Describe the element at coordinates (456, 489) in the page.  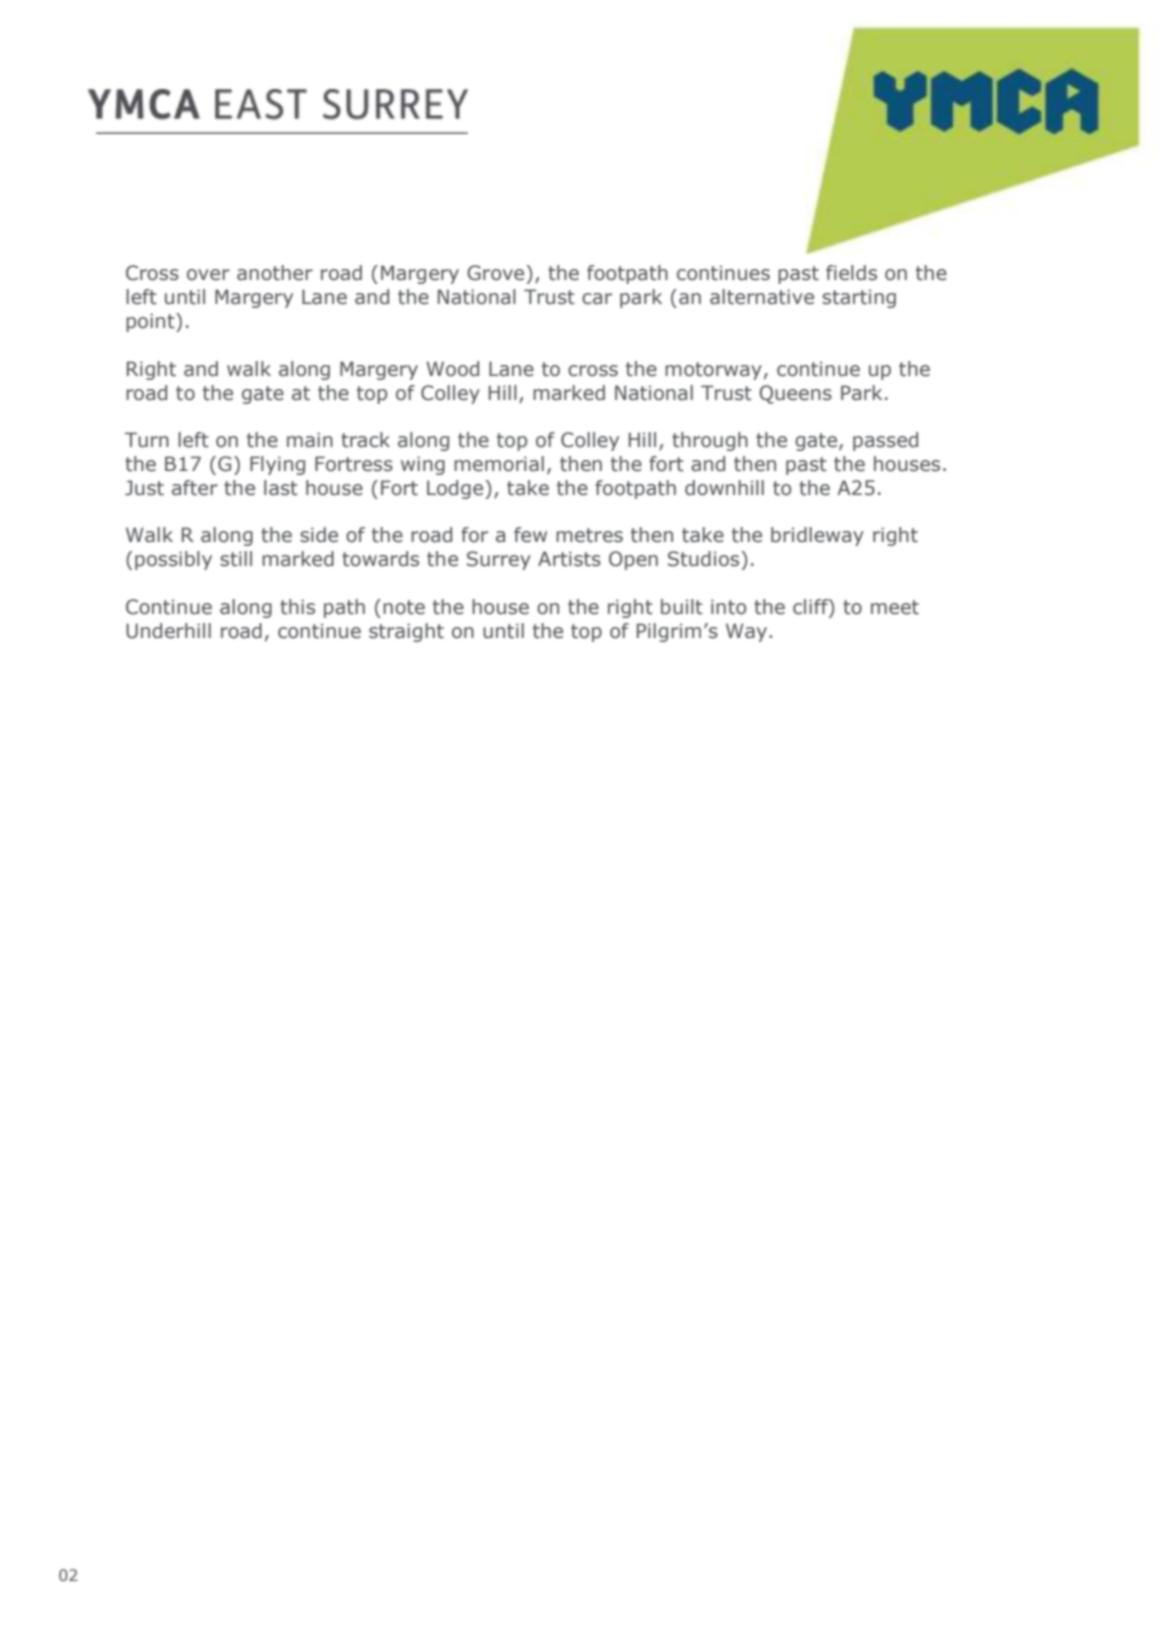
I see `Lodge` at that location.
